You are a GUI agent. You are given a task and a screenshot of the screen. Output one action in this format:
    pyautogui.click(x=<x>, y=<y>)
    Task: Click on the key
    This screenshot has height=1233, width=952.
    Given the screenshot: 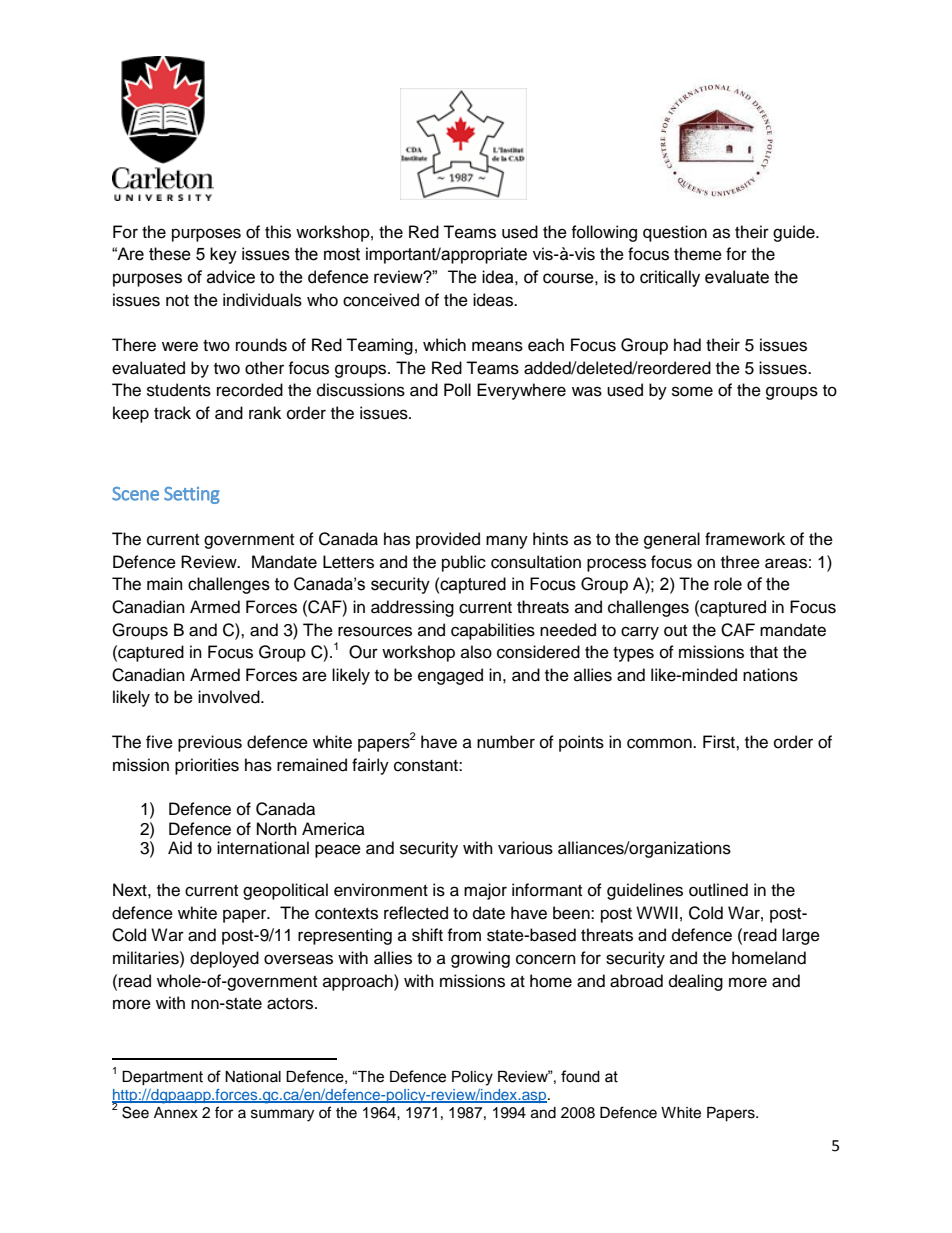 What is the action you would take?
    pyautogui.click(x=223, y=255)
